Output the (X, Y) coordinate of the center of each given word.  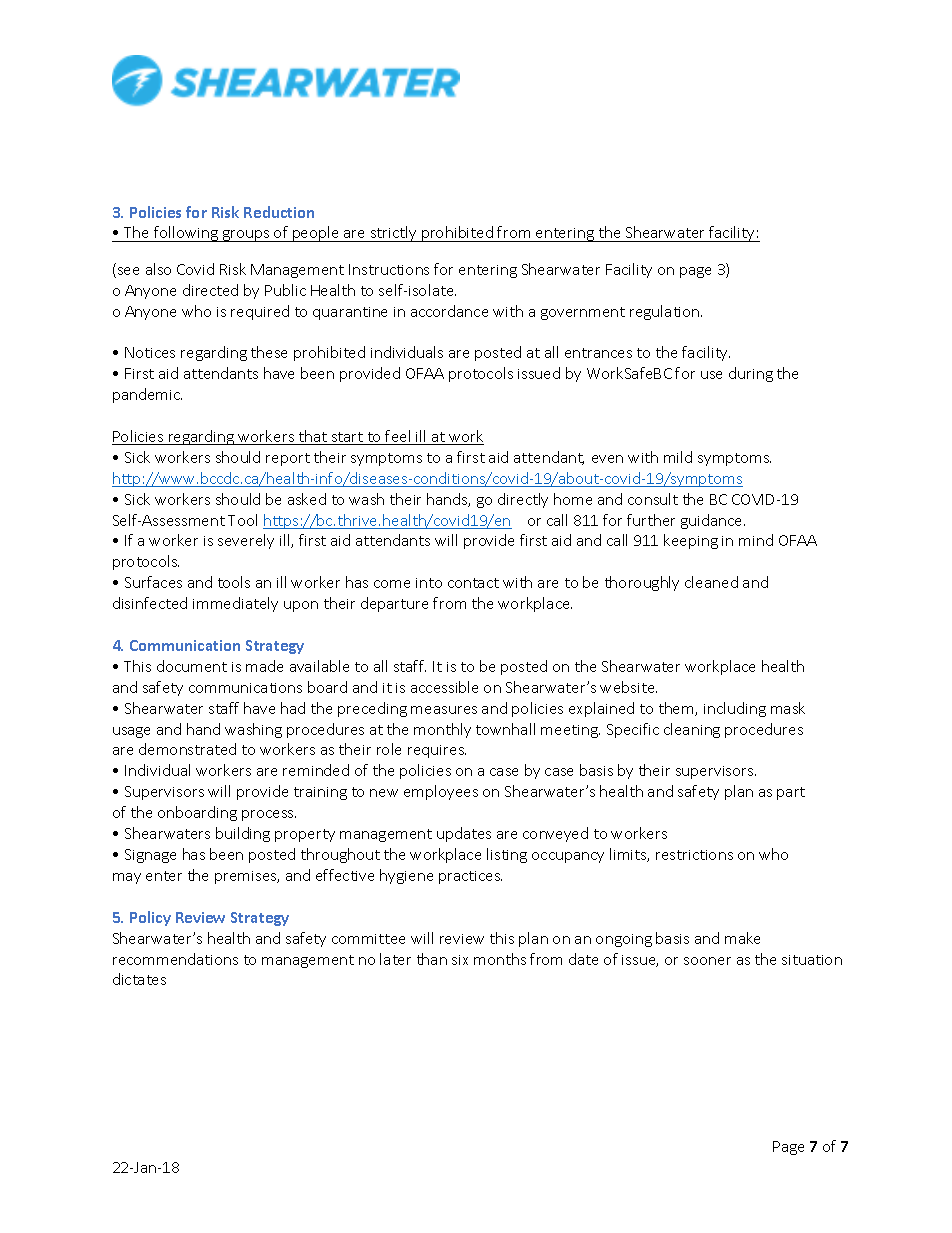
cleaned (711, 582)
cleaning (692, 730)
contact (473, 583)
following (186, 234)
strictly (394, 234)
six (460, 960)
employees (441, 792)
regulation (666, 312)
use (711, 375)
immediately (235, 604)
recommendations (175, 959)
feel (398, 437)
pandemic (147, 395)
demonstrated (187, 749)
